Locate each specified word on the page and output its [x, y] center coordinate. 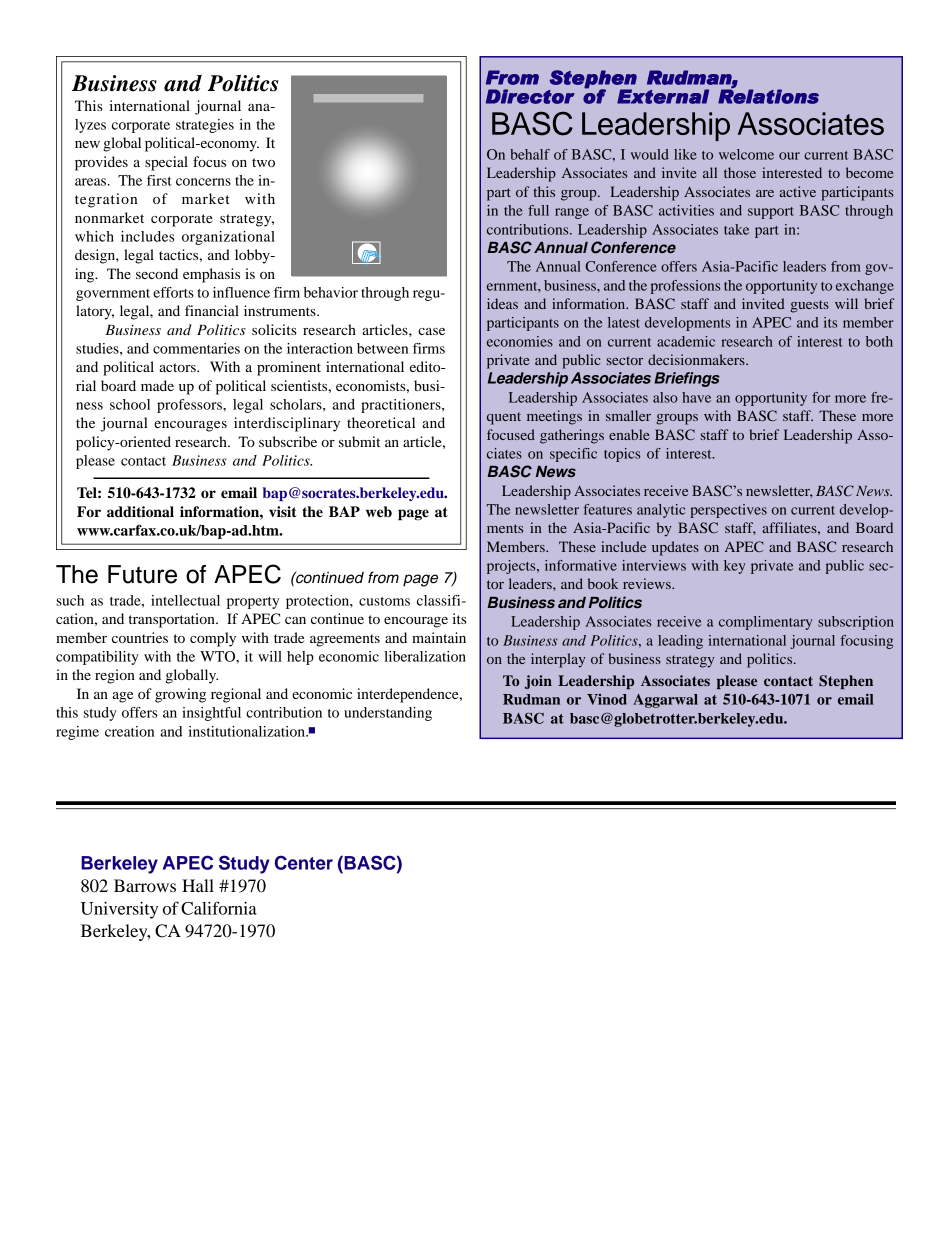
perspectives [728, 511]
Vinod [607, 699]
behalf [530, 154]
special [166, 163]
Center [304, 862]
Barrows [145, 885]
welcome [746, 154]
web [379, 511]
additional [140, 512]
